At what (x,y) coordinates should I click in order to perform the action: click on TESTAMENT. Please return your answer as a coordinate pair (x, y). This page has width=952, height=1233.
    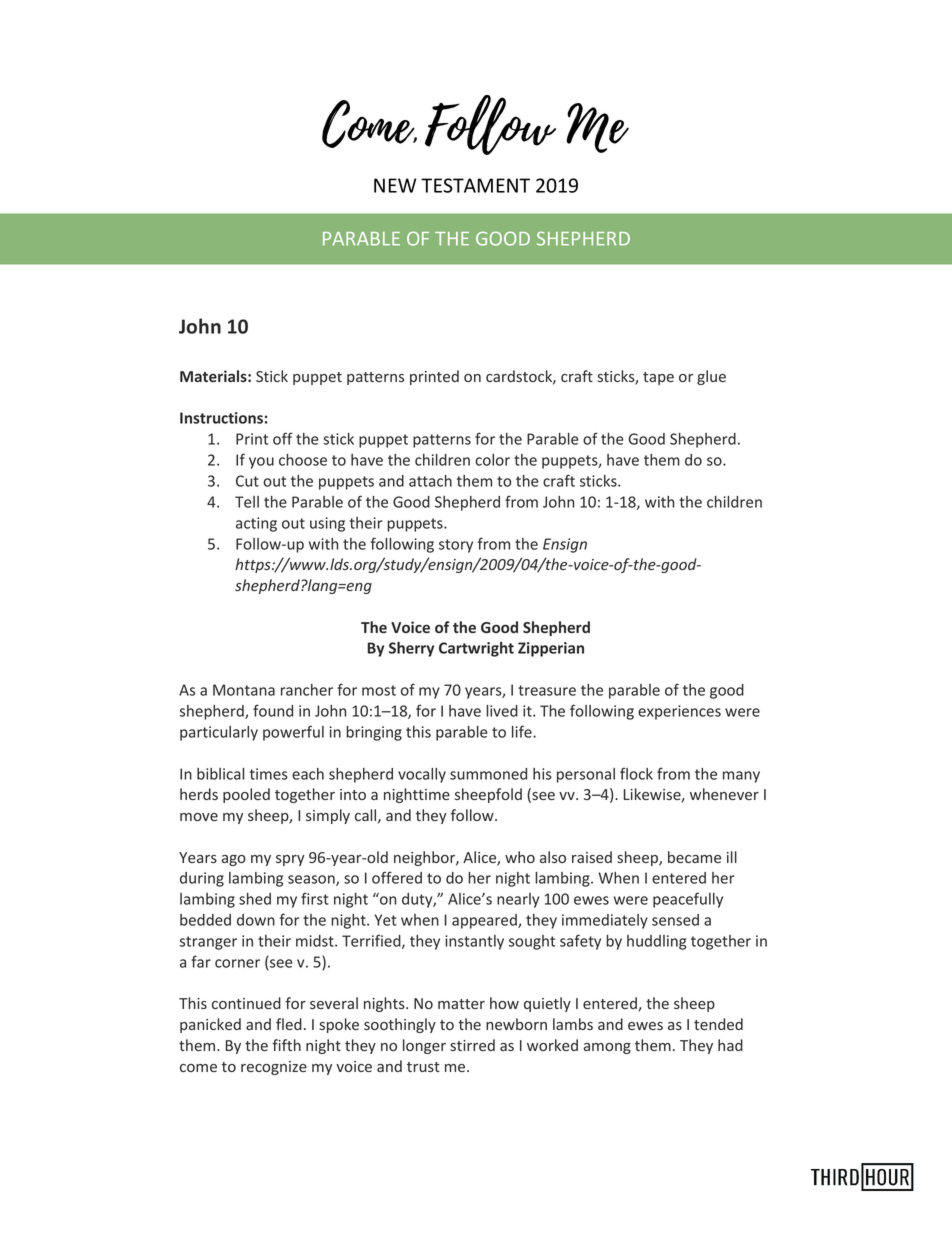
    Looking at the image, I should click on (475, 185).
